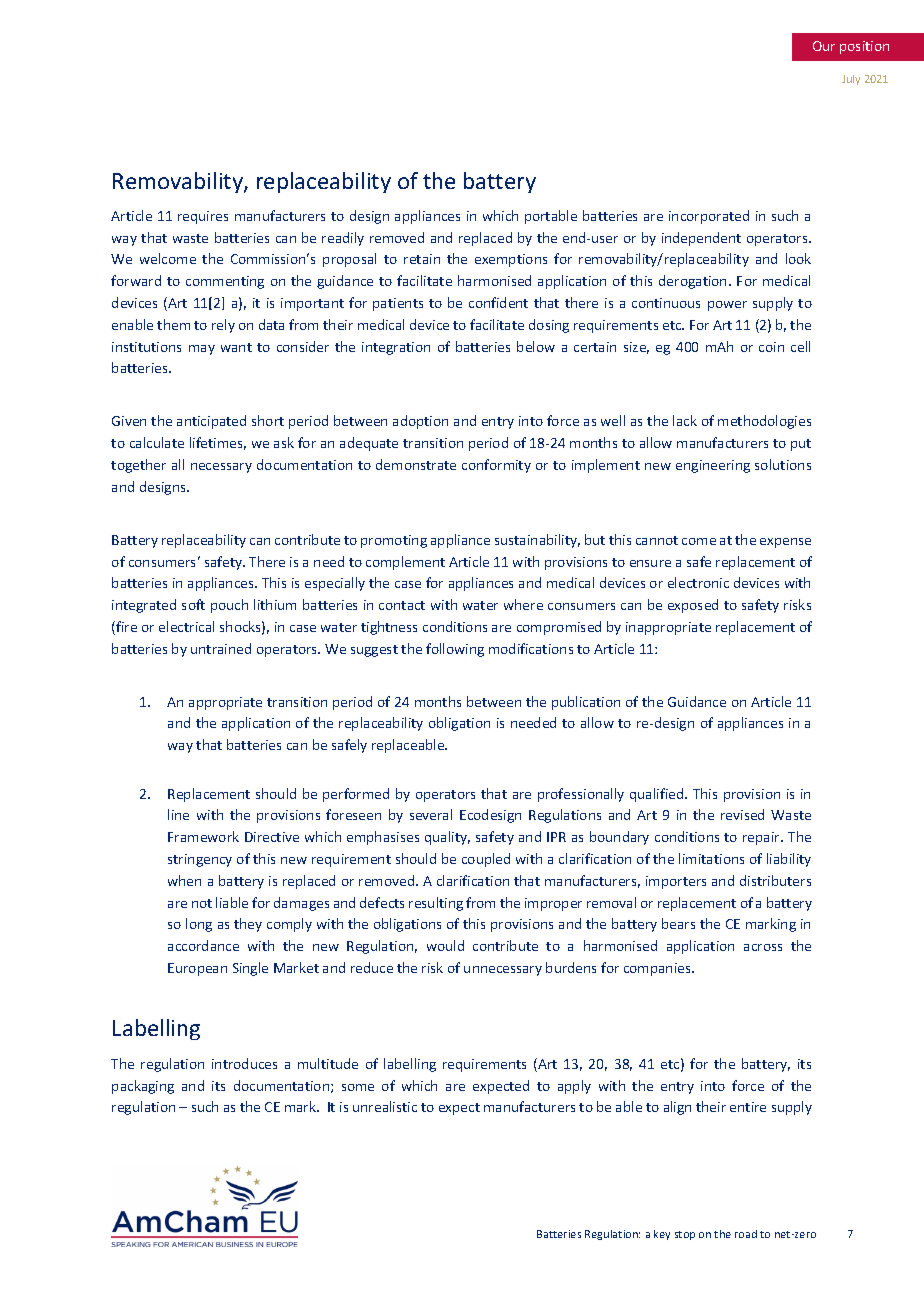  Describe the element at coordinates (385, 1106) in the image. I see `unrealistic` at that location.
